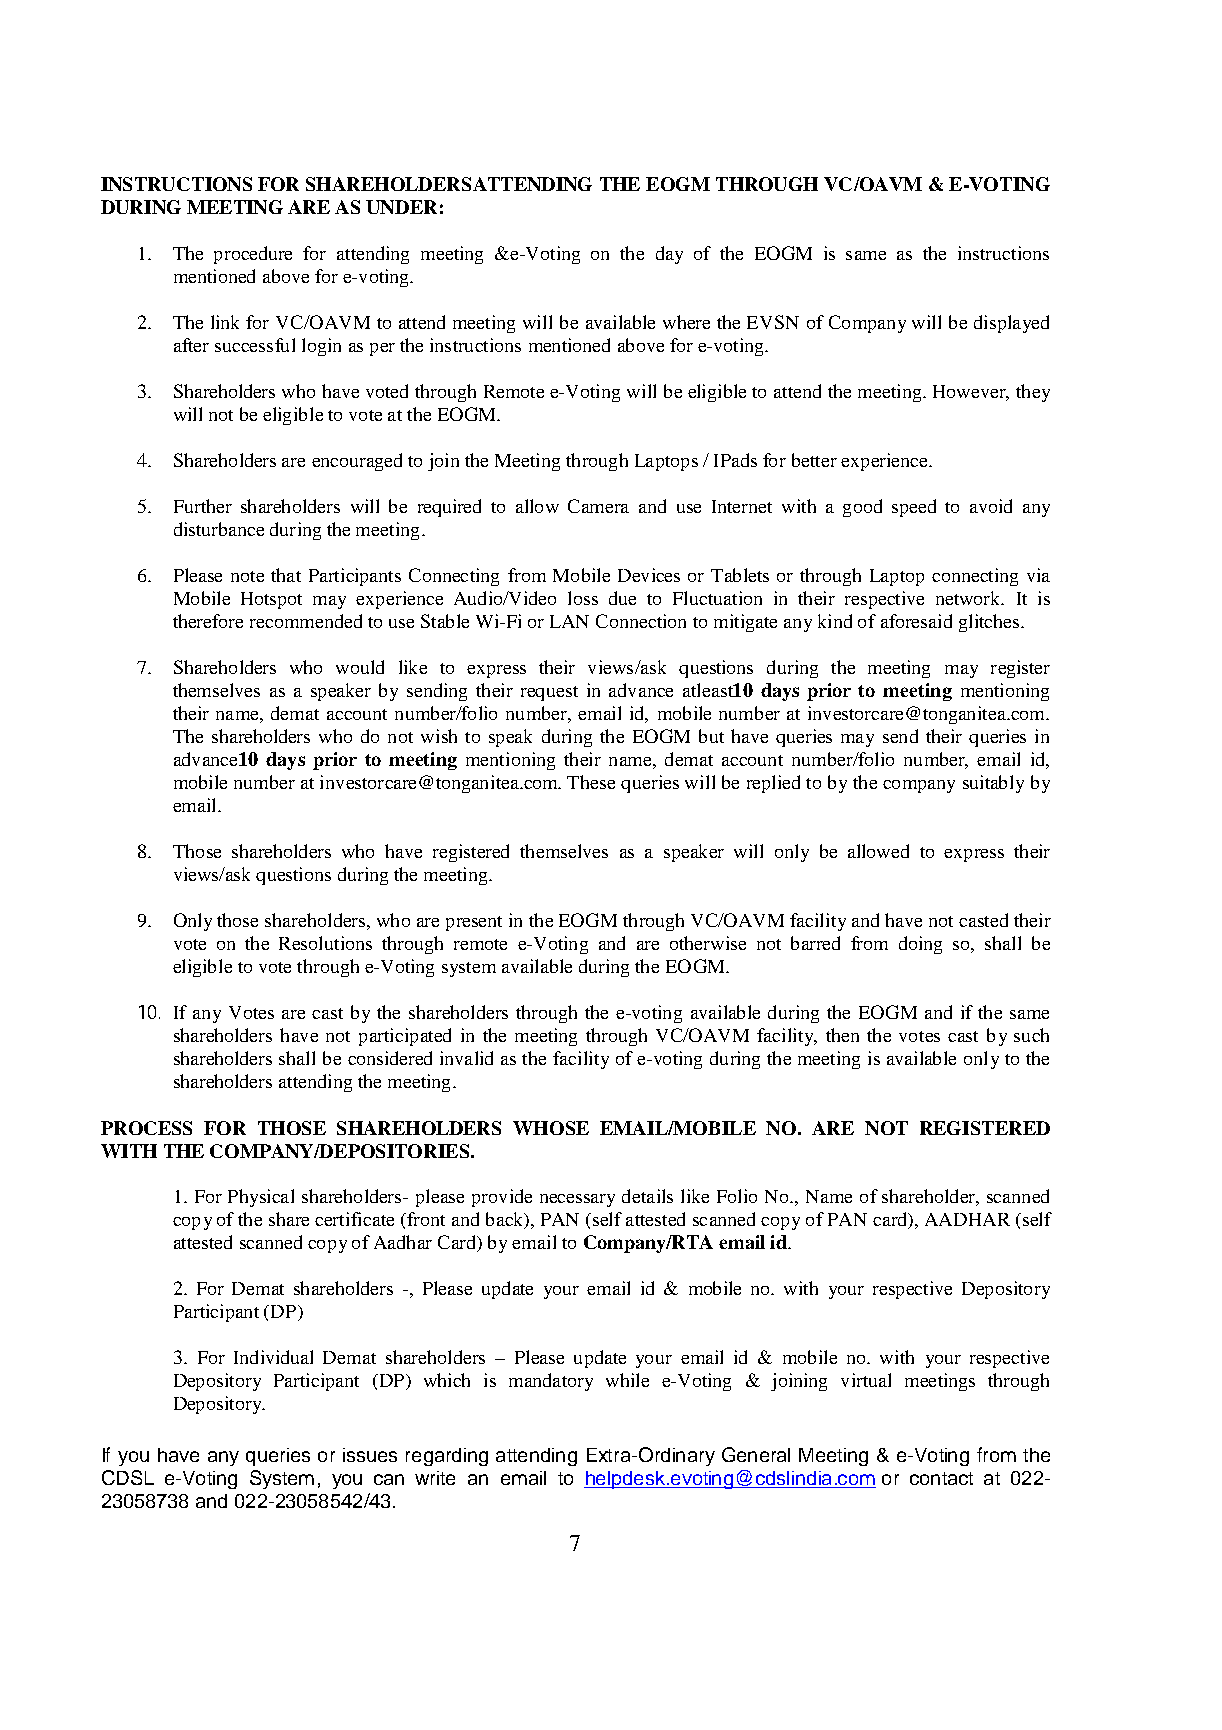  I want to click on suitably, so click(993, 784).
